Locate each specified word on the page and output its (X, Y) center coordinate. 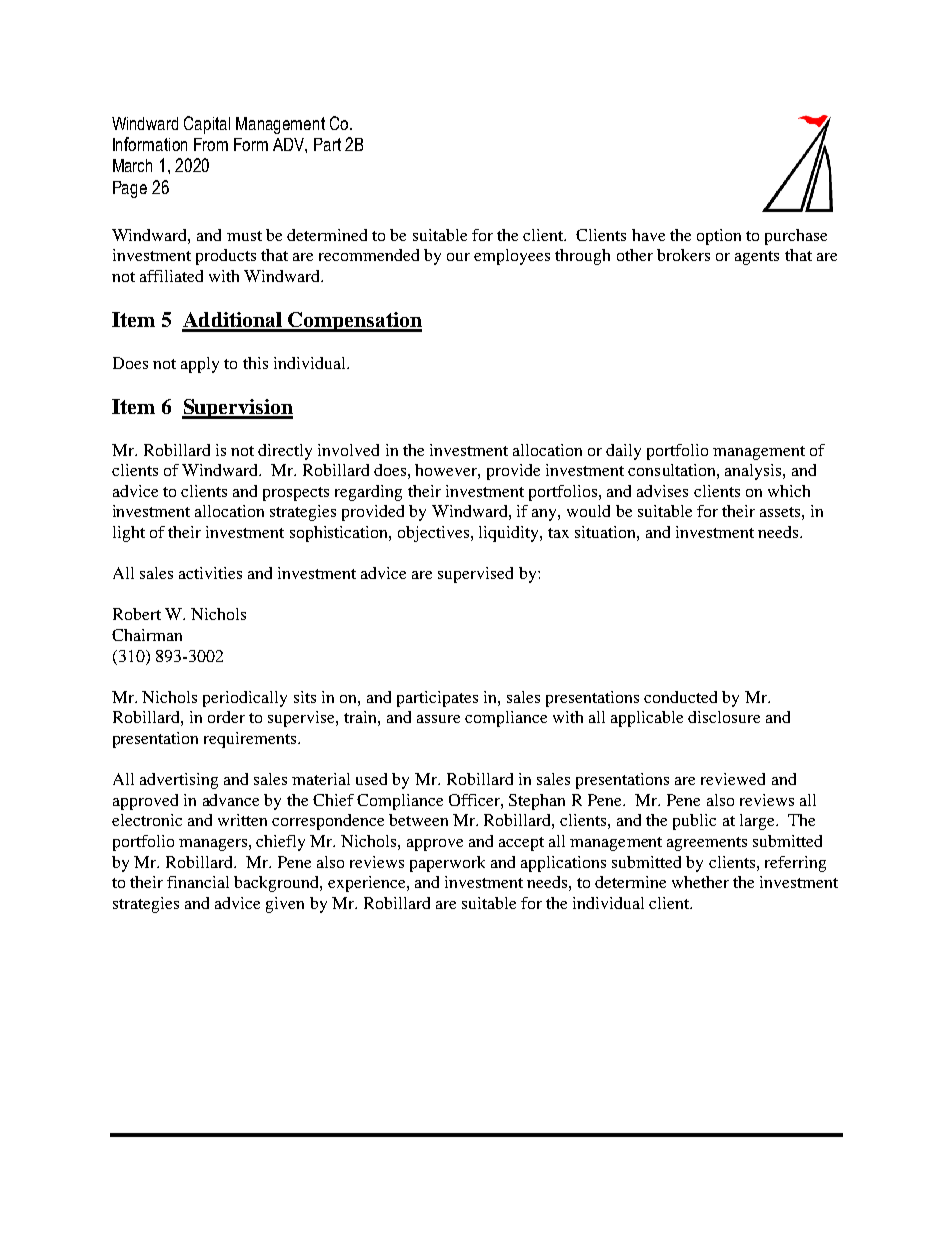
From (211, 144)
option (719, 237)
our (458, 257)
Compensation (354, 322)
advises (662, 491)
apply (200, 365)
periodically (245, 699)
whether (700, 882)
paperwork (447, 864)
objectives (435, 534)
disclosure (724, 717)
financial (198, 882)
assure (438, 719)
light (129, 534)
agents (757, 258)
